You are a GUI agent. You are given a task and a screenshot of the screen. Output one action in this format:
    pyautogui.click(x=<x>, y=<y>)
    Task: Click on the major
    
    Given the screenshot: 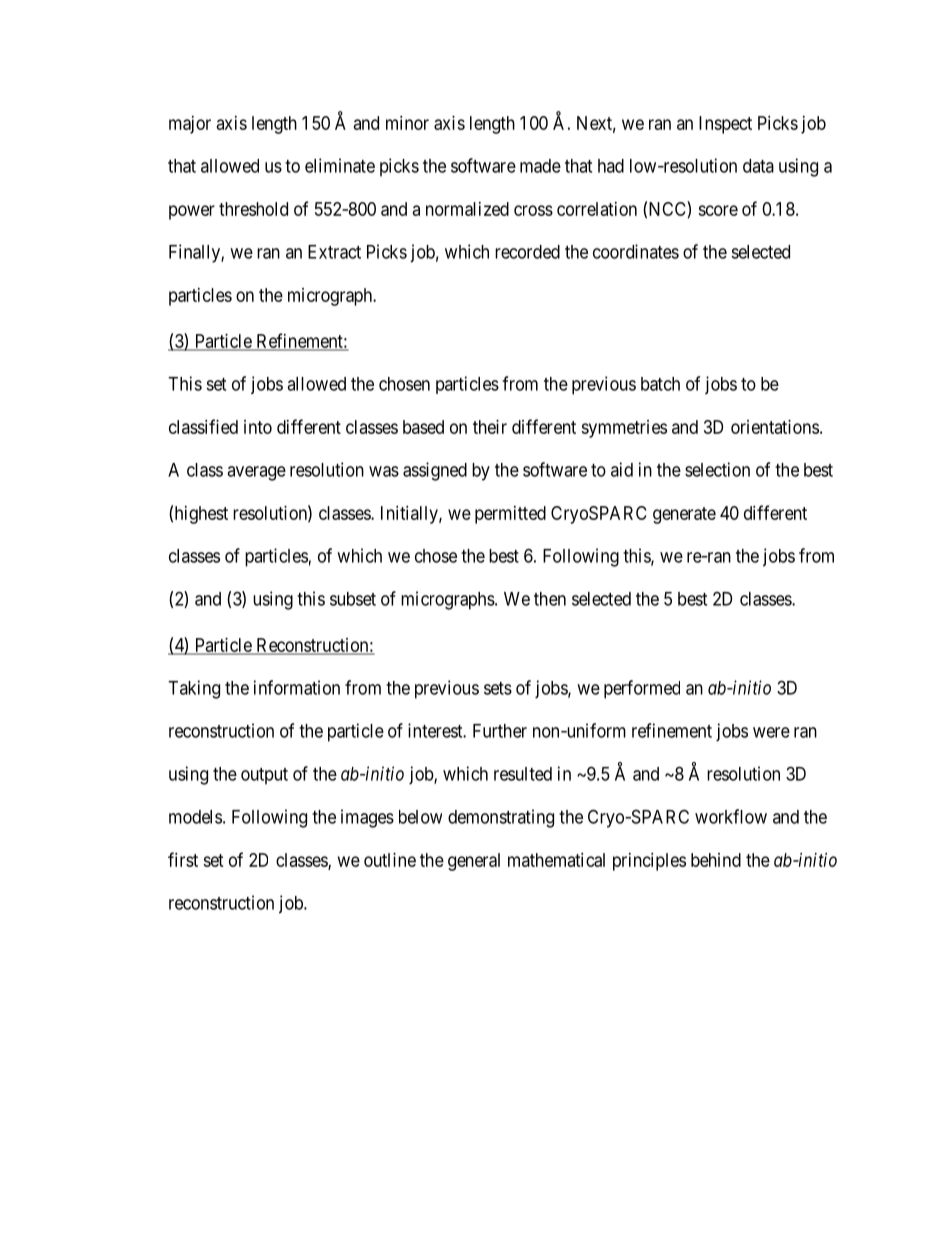 What is the action you would take?
    pyautogui.click(x=190, y=125)
